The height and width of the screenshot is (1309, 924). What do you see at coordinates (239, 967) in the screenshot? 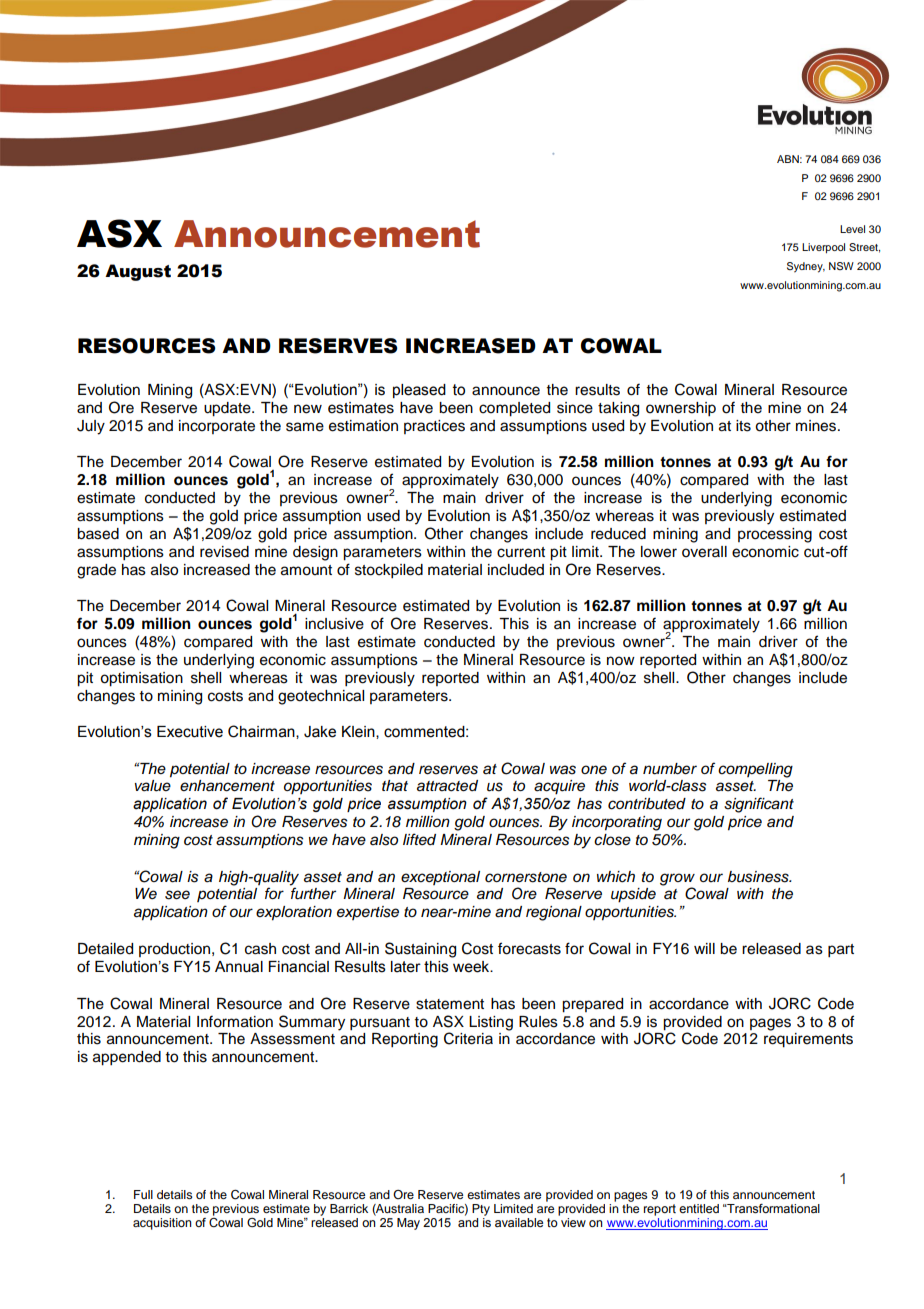
I see `Annual` at bounding box center [239, 967].
